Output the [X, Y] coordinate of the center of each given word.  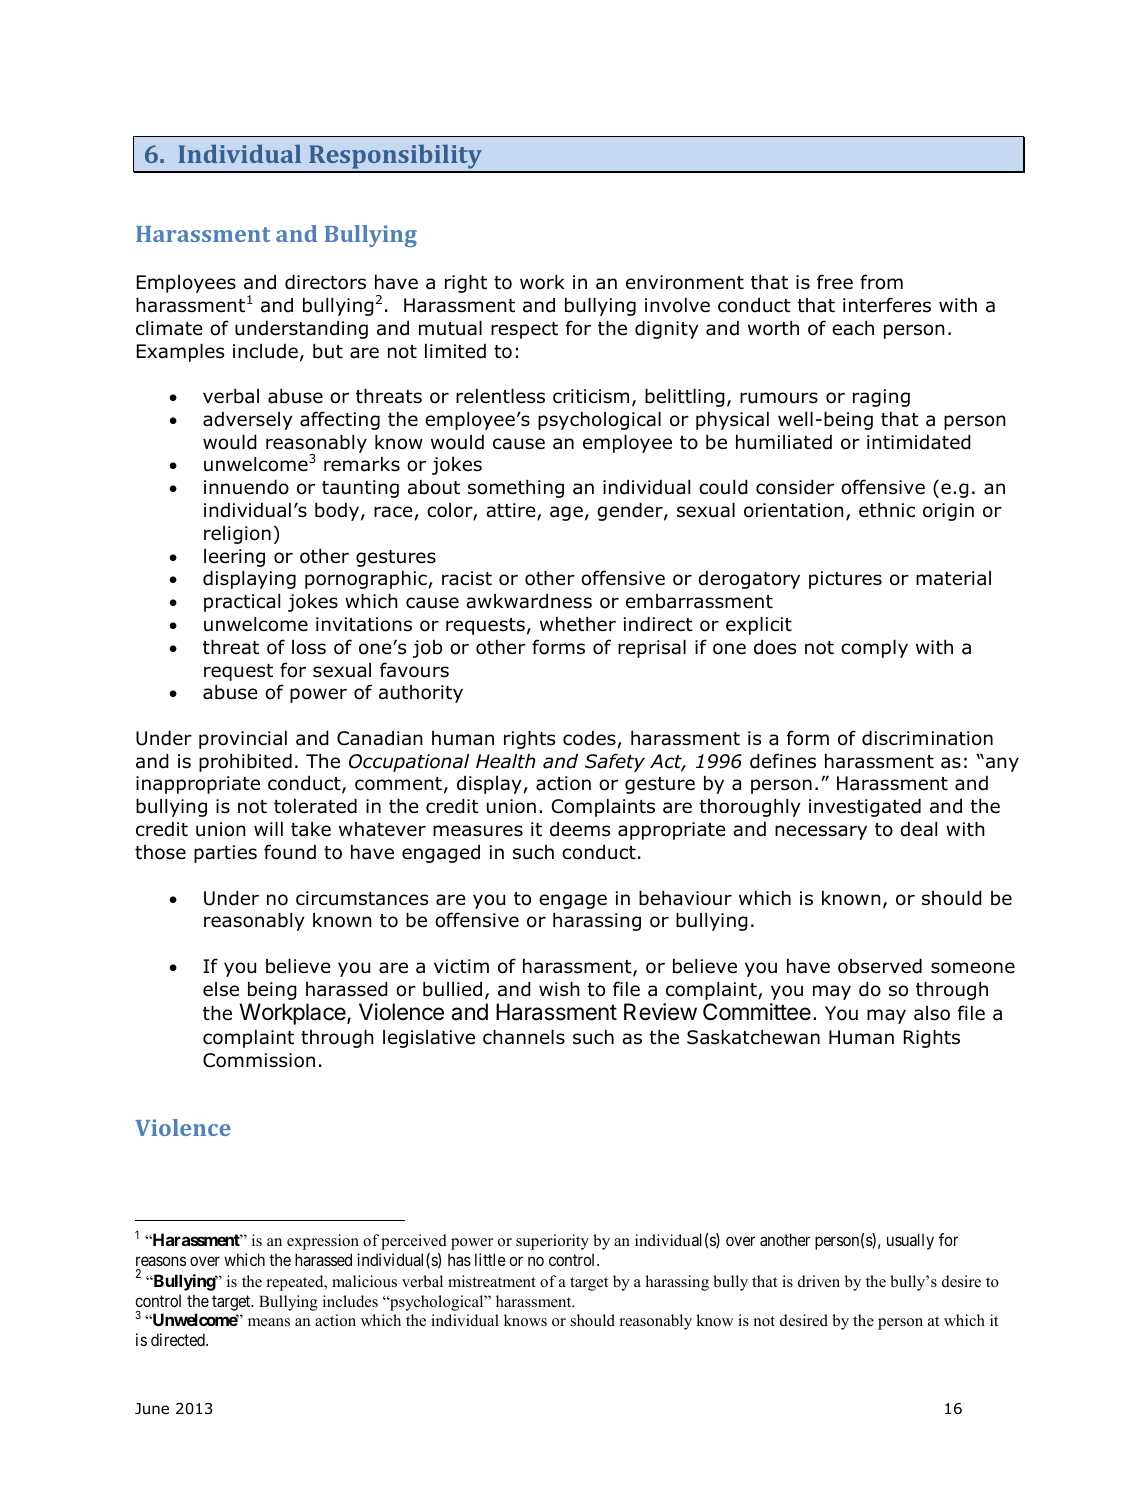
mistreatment [492, 1281]
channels [524, 1037]
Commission [259, 1060]
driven [819, 1281]
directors [325, 282]
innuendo [246, 487]
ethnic [887, 510]
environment [685, 282]
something [516, 489]
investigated [865, 808]
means [269, 1322]
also [932, 1013]
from [881, 282]
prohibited [245, 763]
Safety [615, 762]
